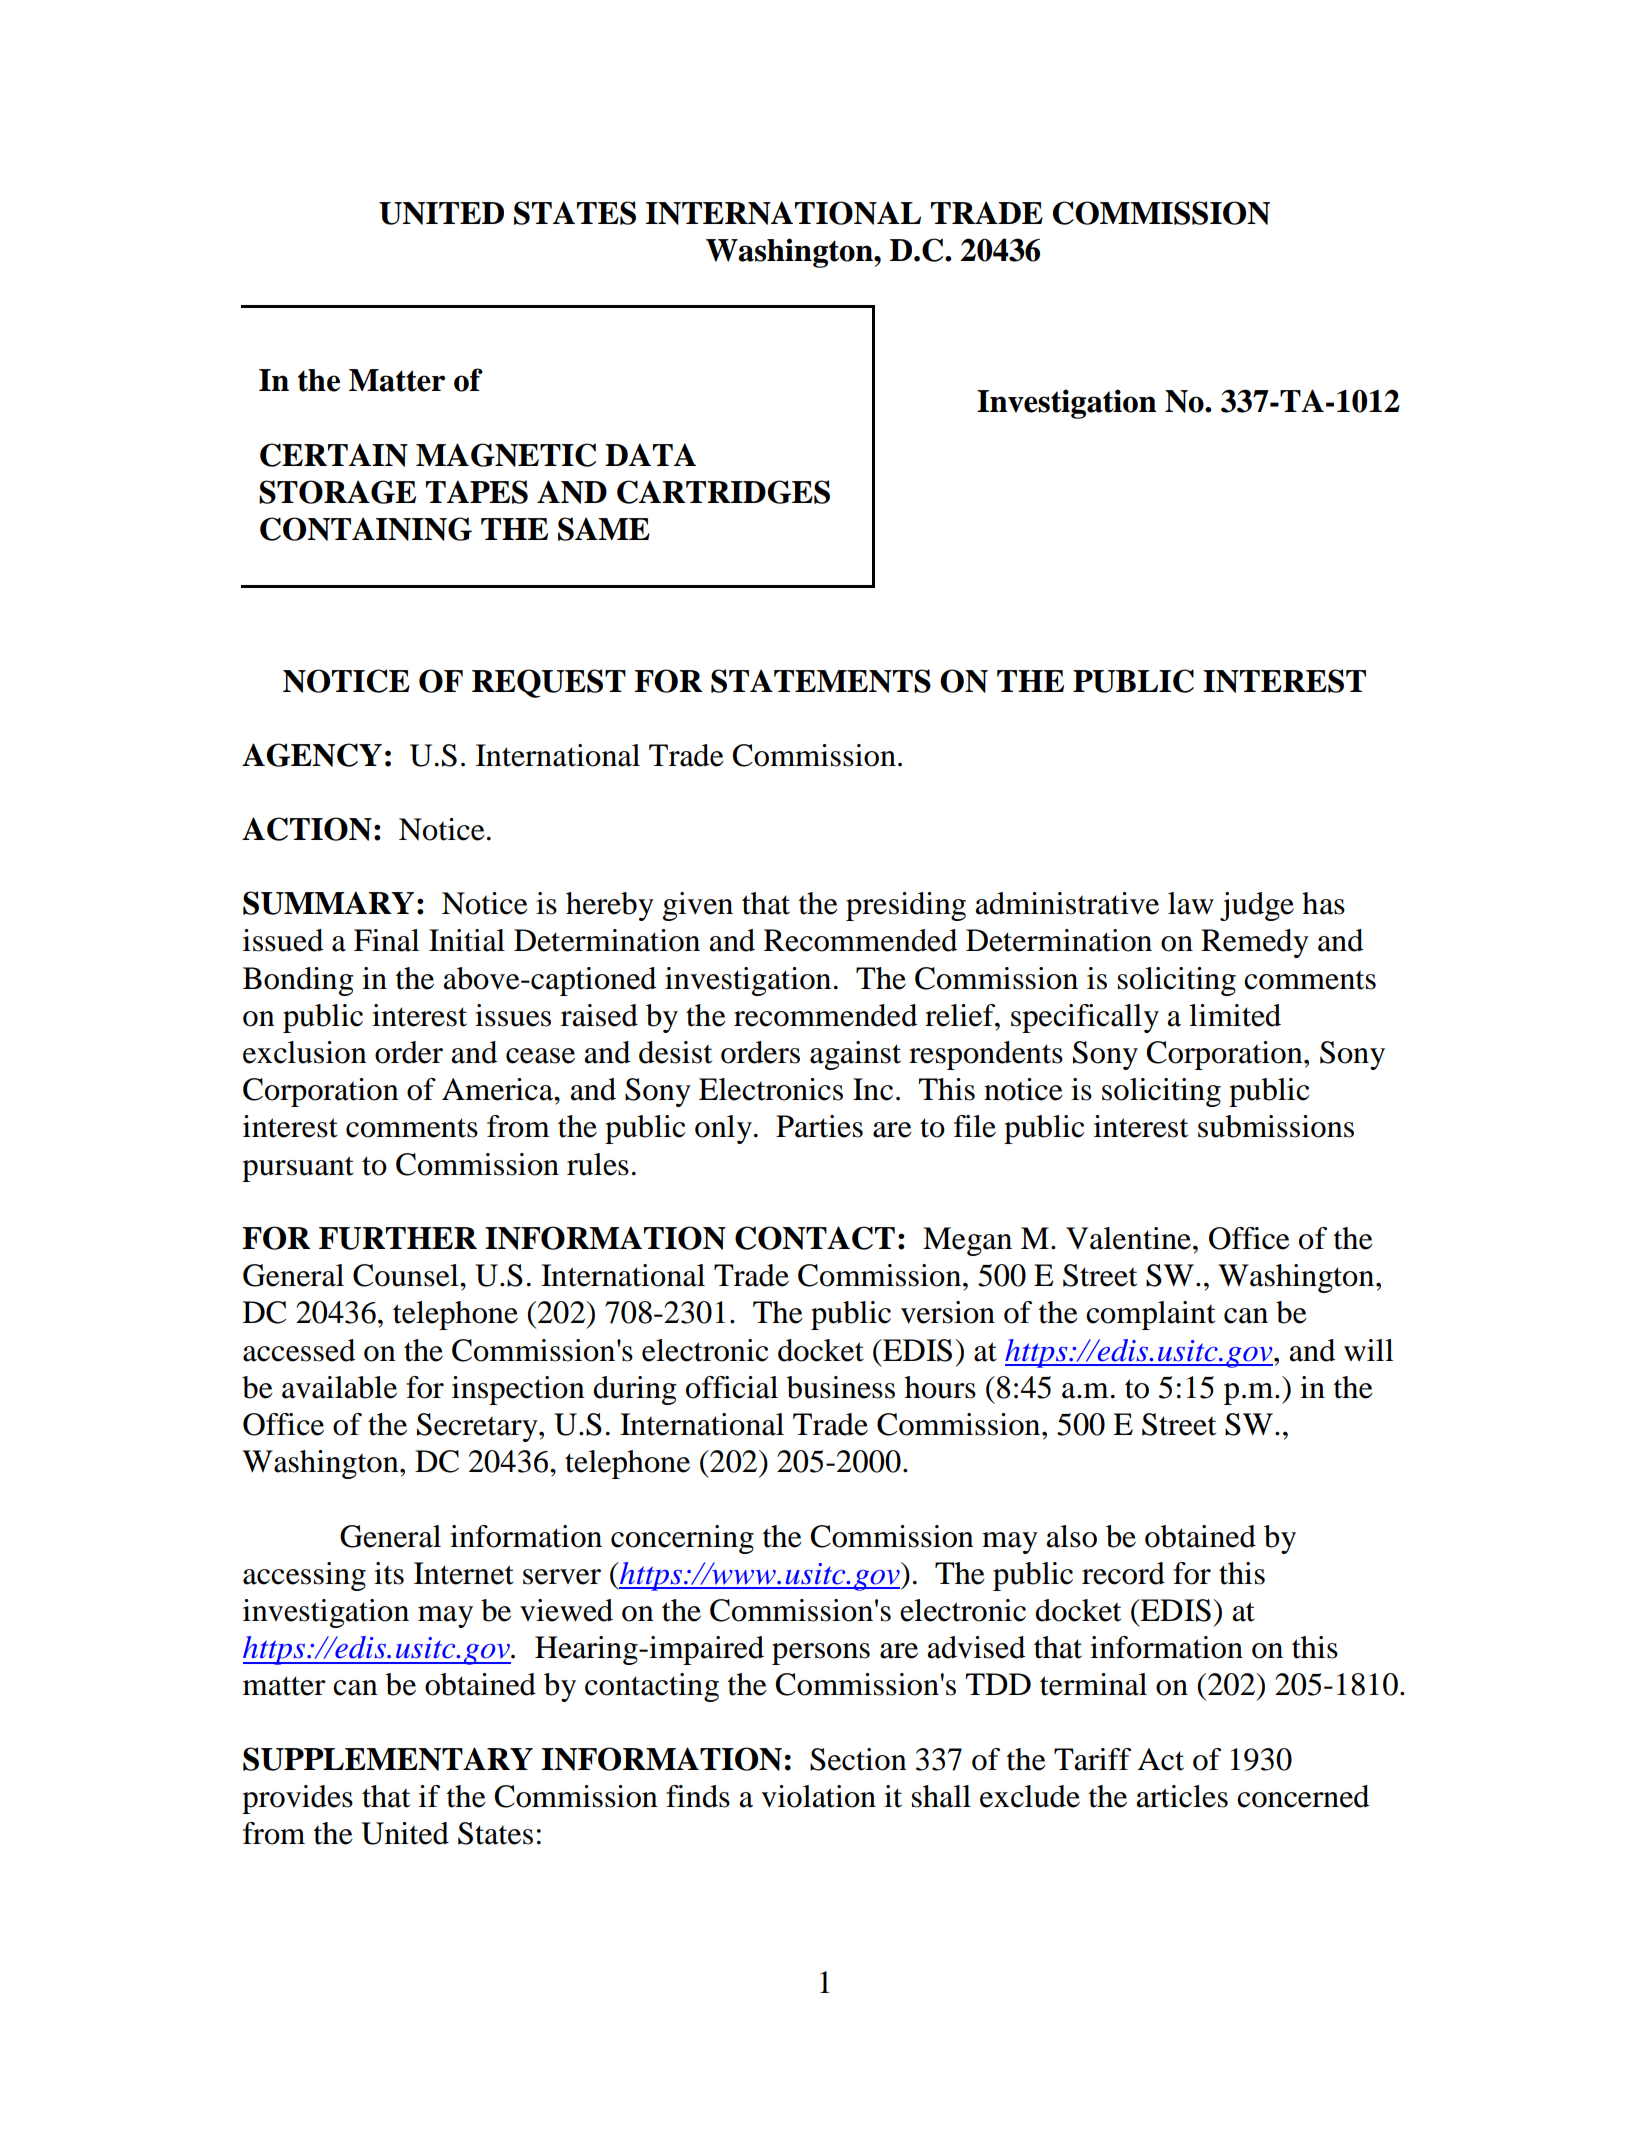 This document has height=2135, width=1650. I want to click on business, so click(841, 1387).
